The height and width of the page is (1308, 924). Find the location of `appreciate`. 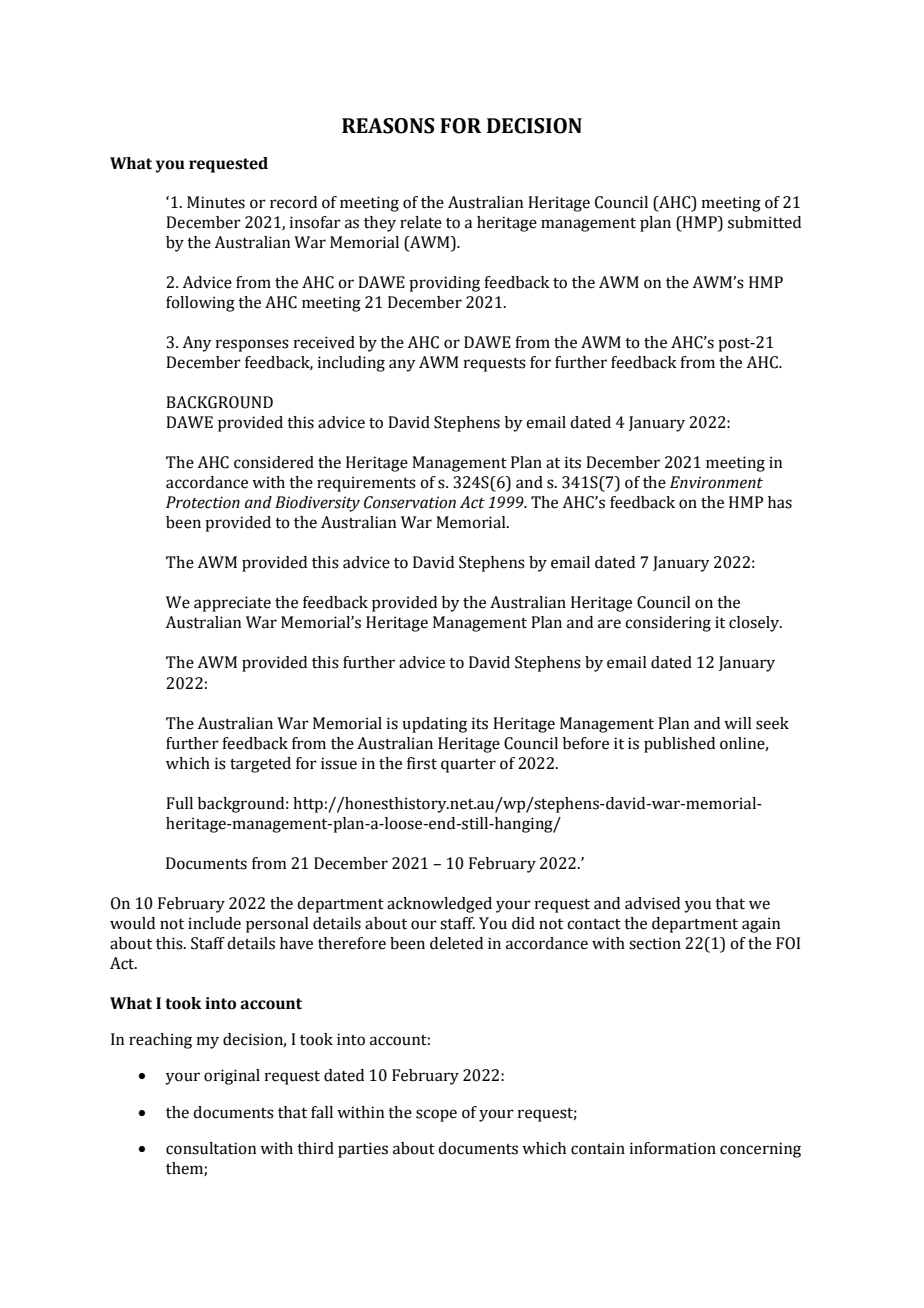

appreciate is located at coordinates (232, 604).
